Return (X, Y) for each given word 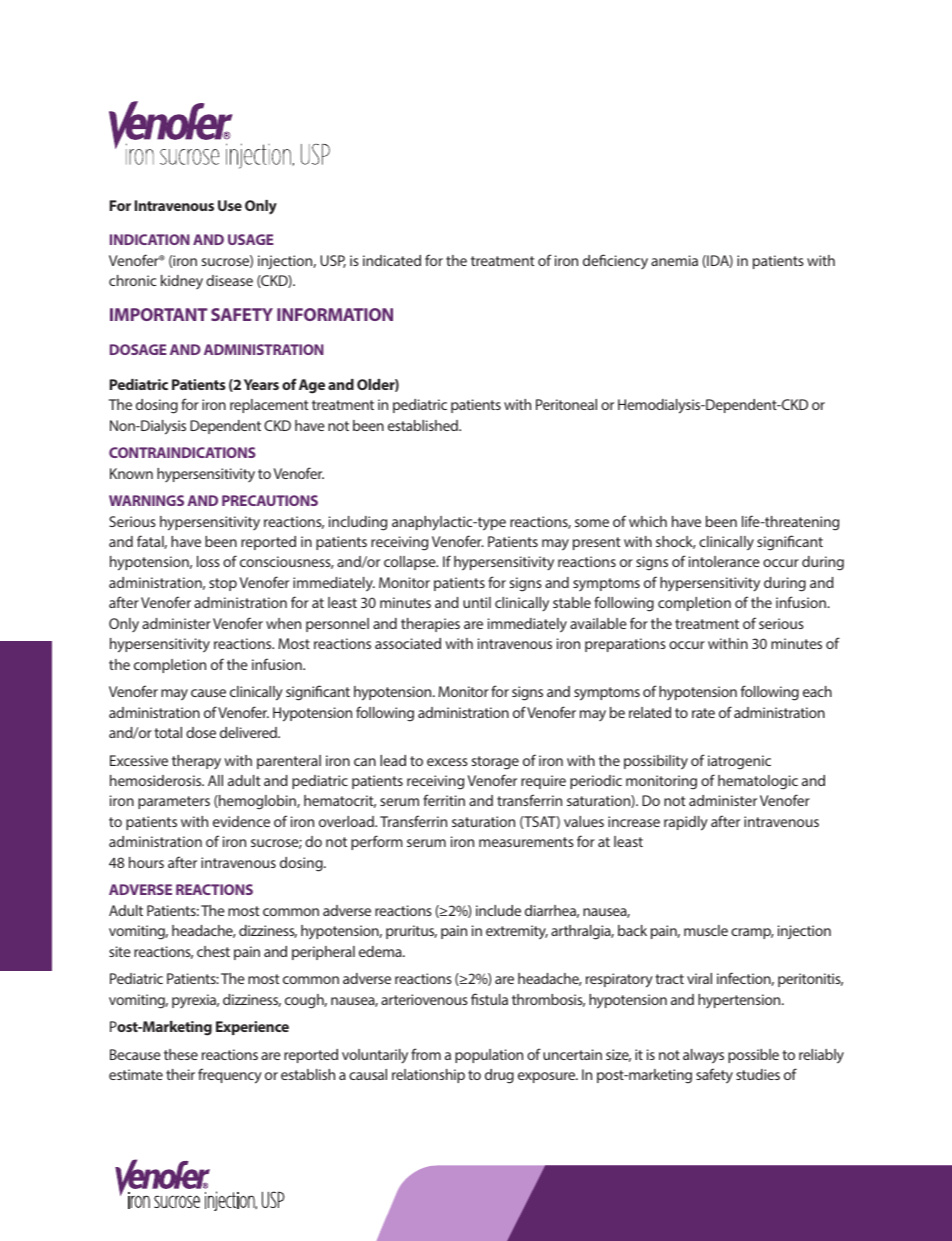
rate (703, 713)
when (283, 623)
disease (229, 280)
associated (408, 643)
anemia (674, 260)
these (181, 1054)
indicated (392, 260)
